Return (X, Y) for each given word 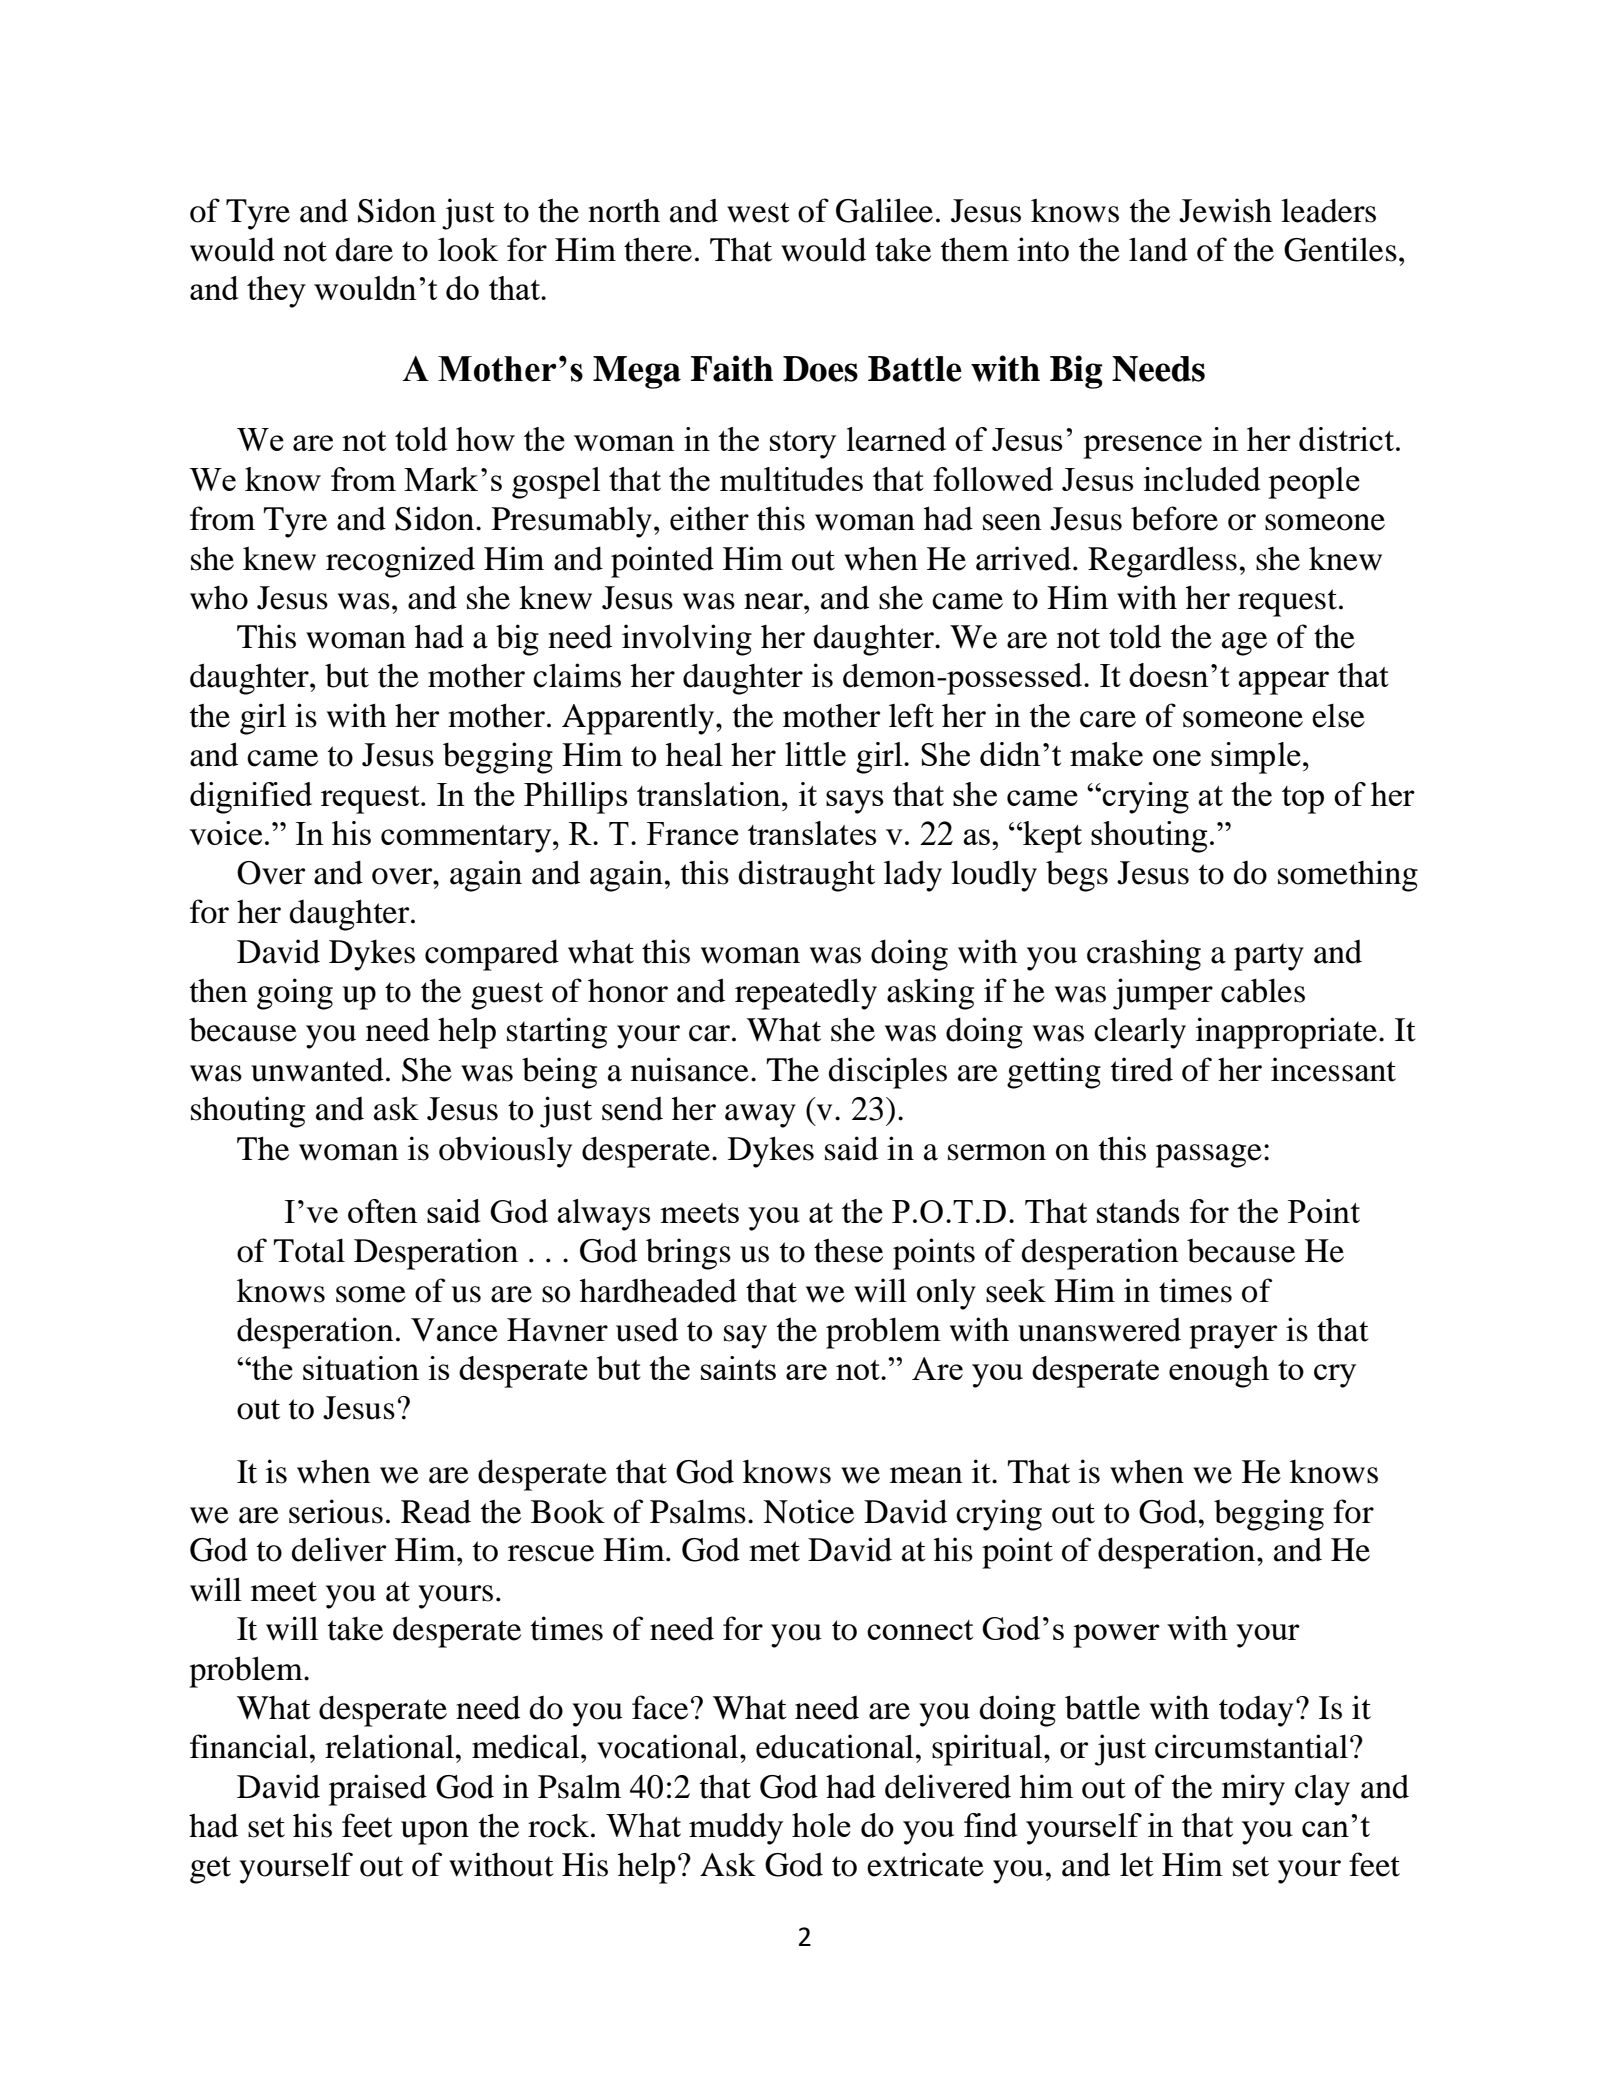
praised (378, 1790)
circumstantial (1251, 1746)
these (848, 1250)
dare (364, 250)
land (1158, 249)
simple (1256, 758)
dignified (251, 798)
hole (821, 1825)
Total (309, 1250)
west (758, 212)
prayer (1233, 1337)
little (815, 754)
